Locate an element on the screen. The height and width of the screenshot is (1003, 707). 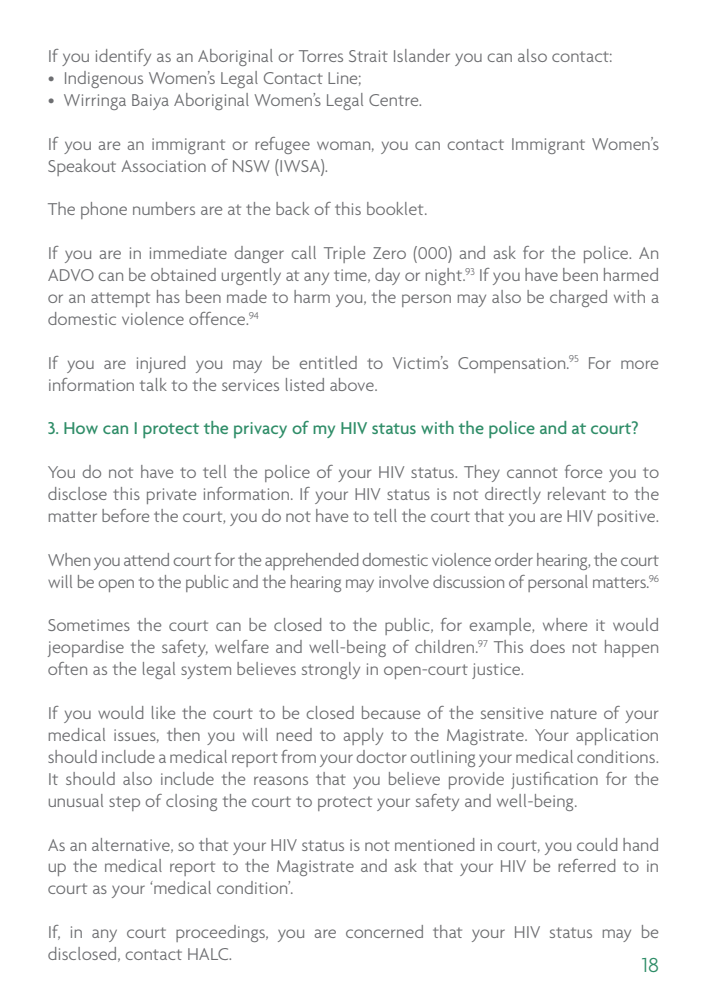
Islander is located at coordinates (422, 55).
